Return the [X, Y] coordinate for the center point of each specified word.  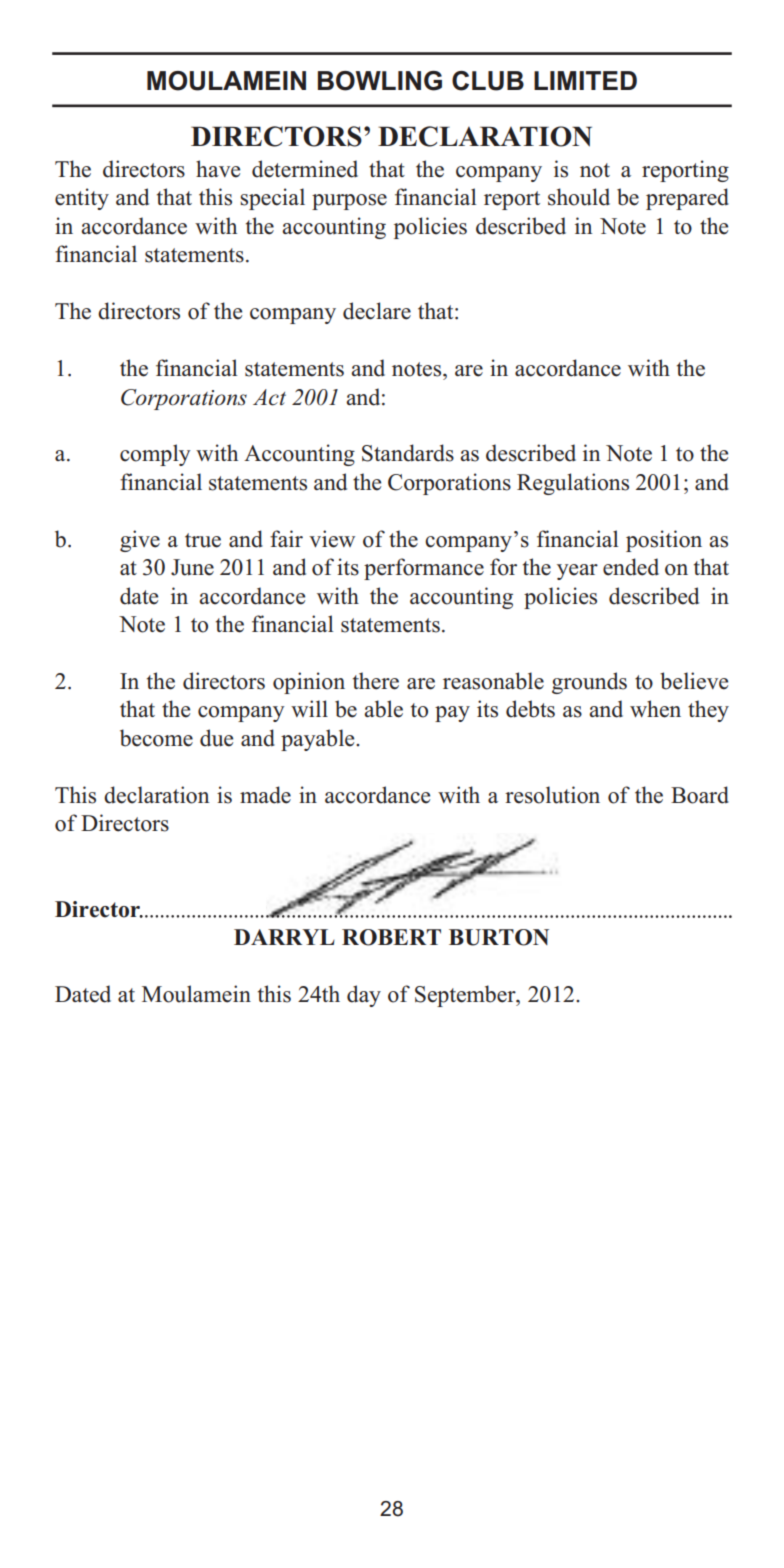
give [140, 541]
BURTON [499, 937]
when [655, 709]
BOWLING [380, 81]
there [376, 681]
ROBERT [391, 937]
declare [377, 311]
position [664, 541]
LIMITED [585, 80]
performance [424, 569]
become [156, 738]
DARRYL [284, 937]
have [218, 169]
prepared [687, 199]
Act [269, 397]
